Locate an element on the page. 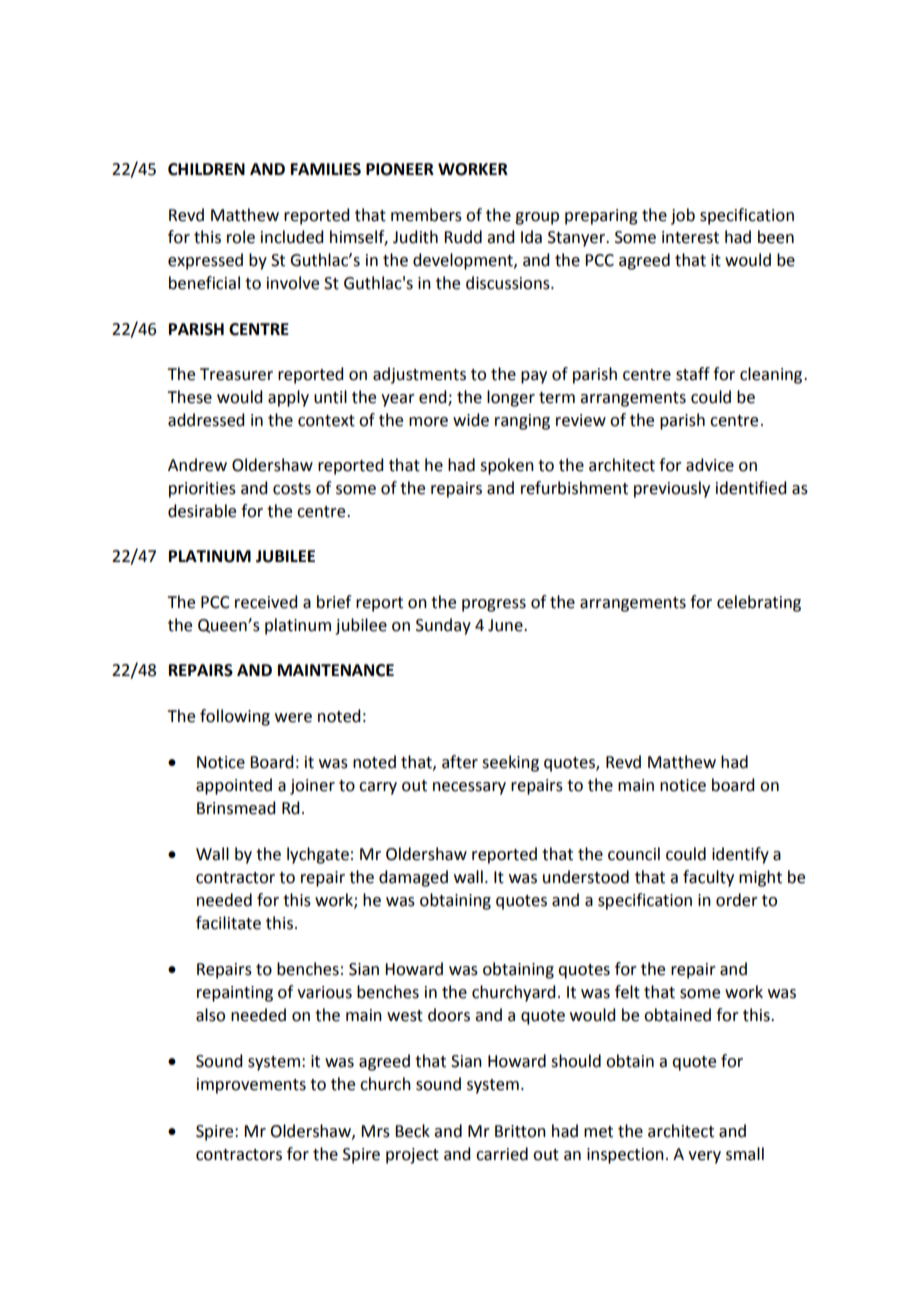  carried is located at coordinates (502, 1154).
